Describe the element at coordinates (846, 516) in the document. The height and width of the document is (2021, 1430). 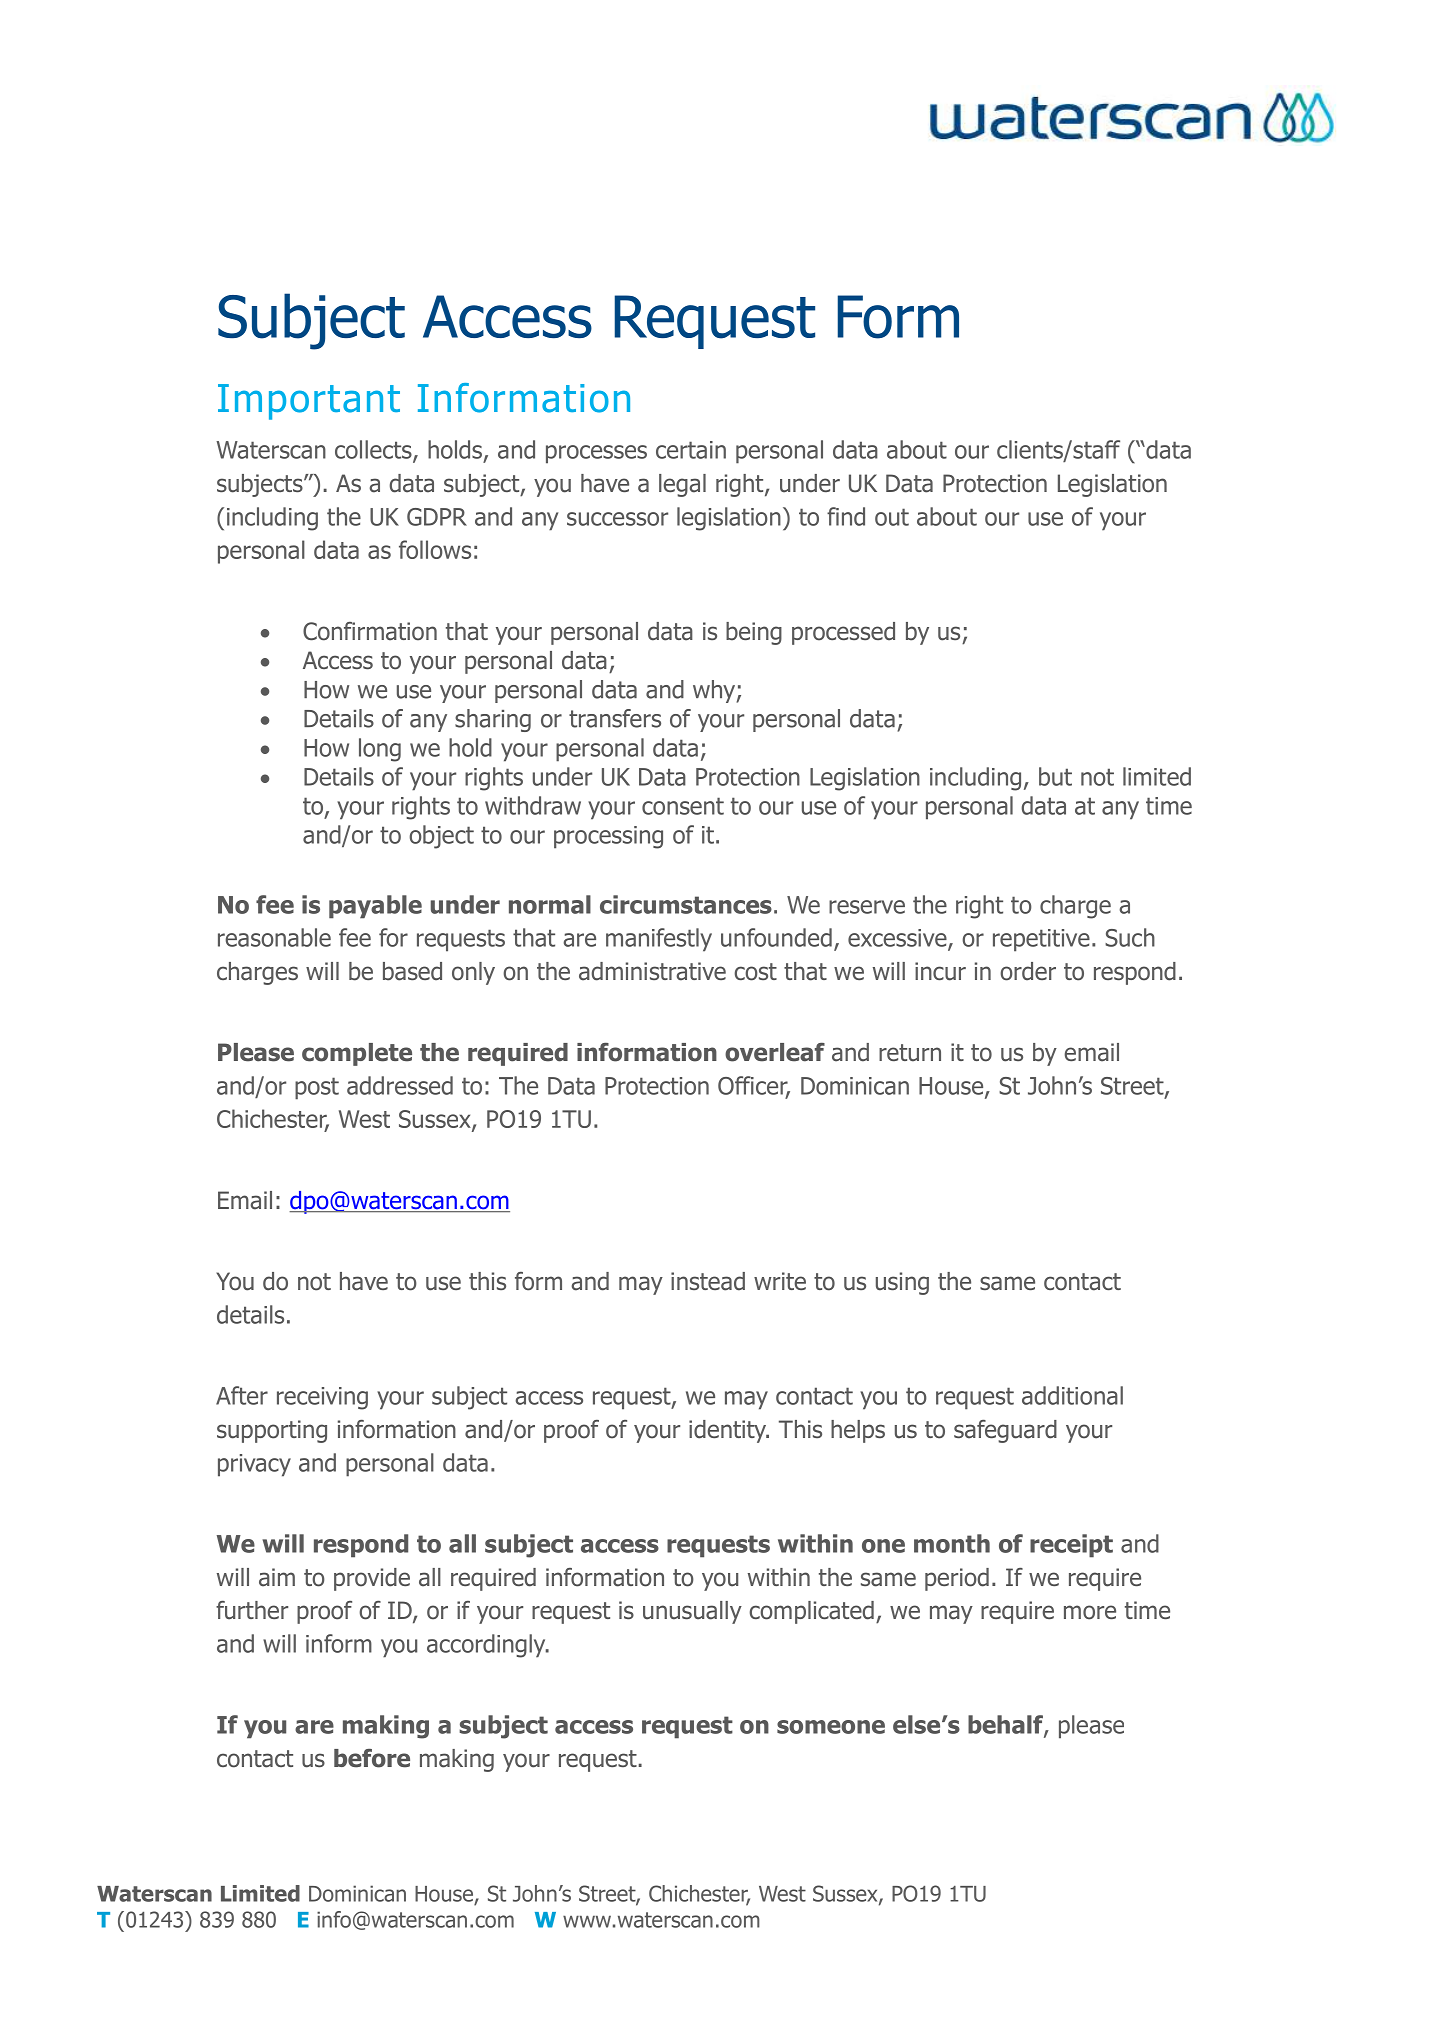
I see `find` at that location.
